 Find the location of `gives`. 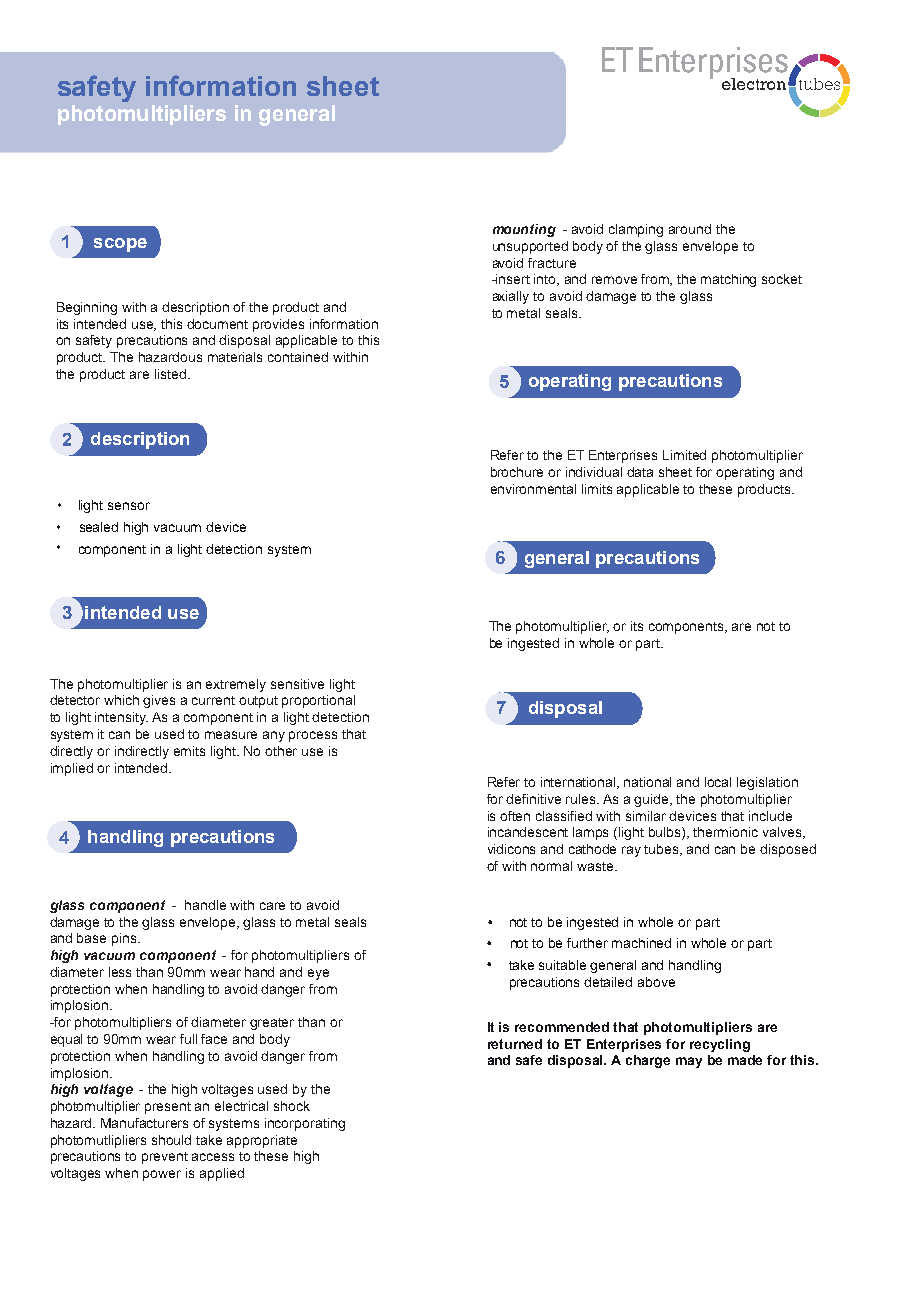

gives is located at coordinates (159, 701).
